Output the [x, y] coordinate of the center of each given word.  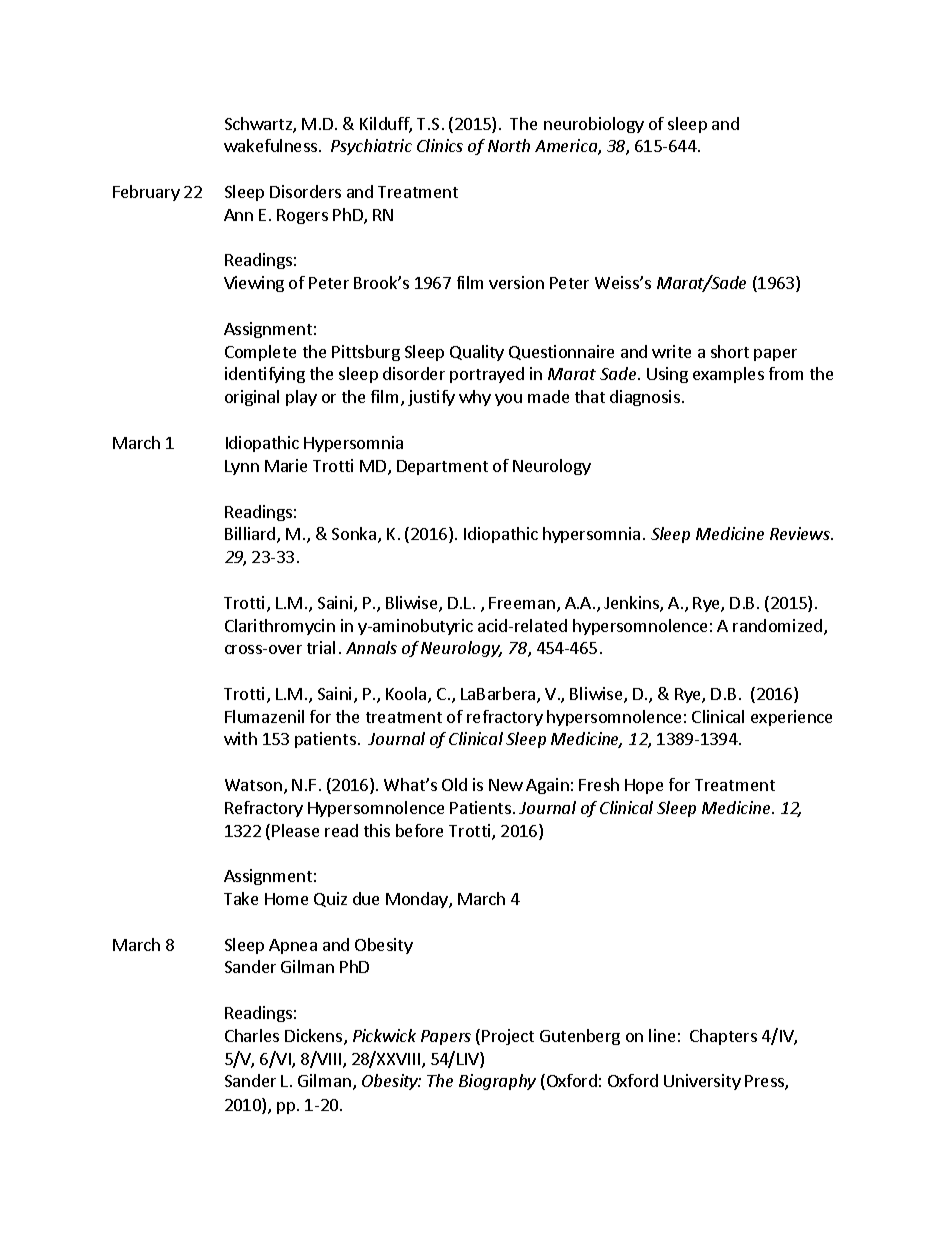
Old [454, 784]
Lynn [242, 467]
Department [442, 467]
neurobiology [594, 125]
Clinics [440, 145]
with [240, 738]
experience [791, 718]
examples [728, 375]
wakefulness [272, 145]
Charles [252, 1035]
